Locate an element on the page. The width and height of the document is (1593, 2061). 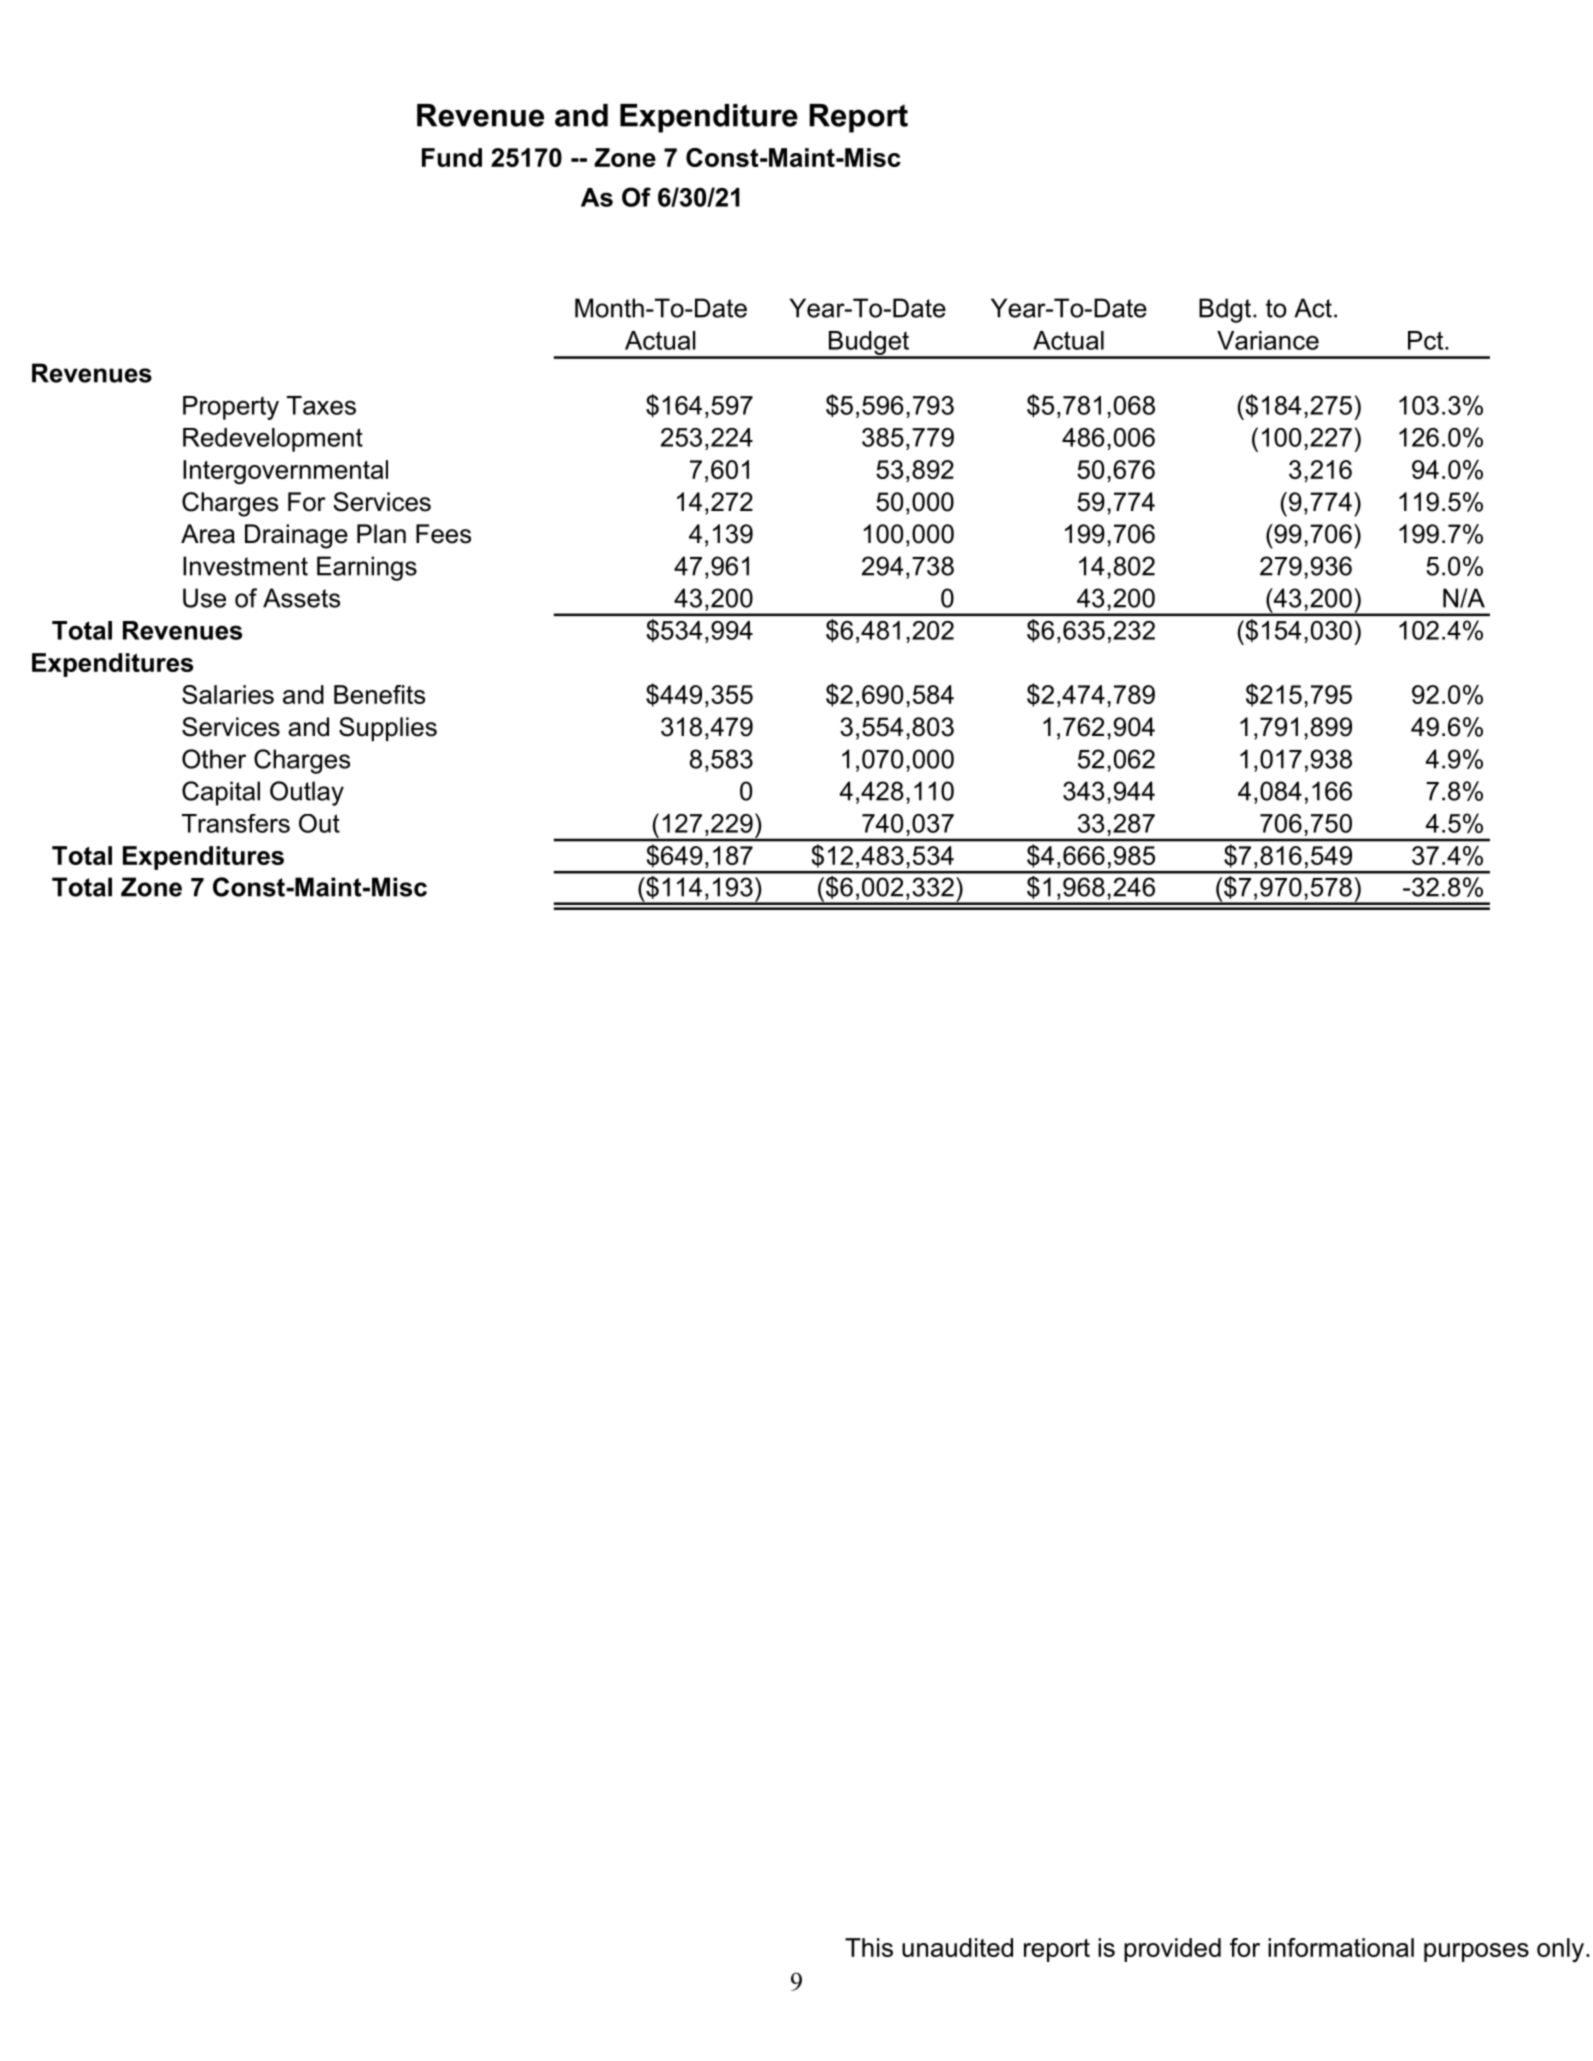
Outlay is located at coordinates (307, 793).
